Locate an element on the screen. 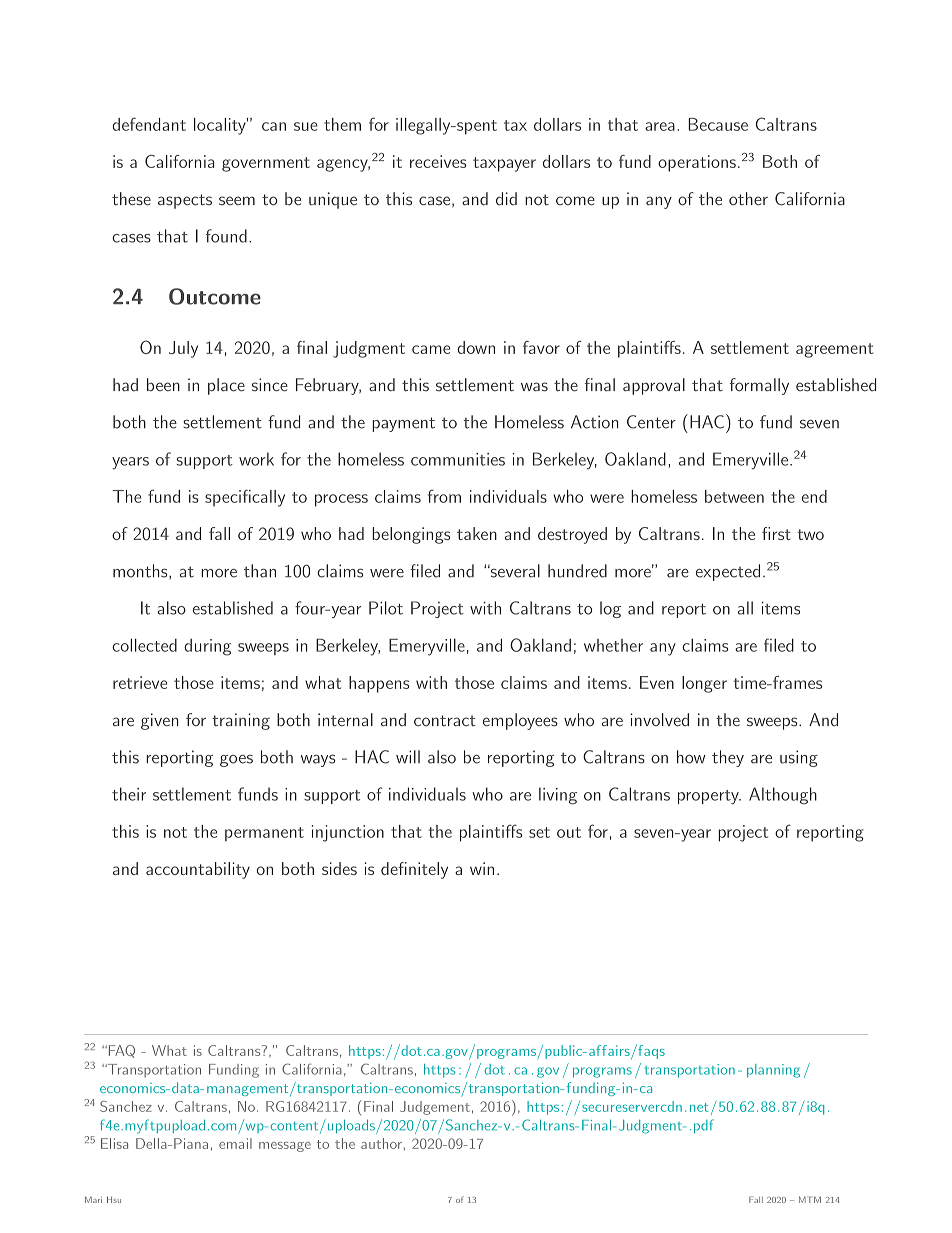 The width and height of the screenshot is (952, 1233). been is located at coordinates (163, 385).
